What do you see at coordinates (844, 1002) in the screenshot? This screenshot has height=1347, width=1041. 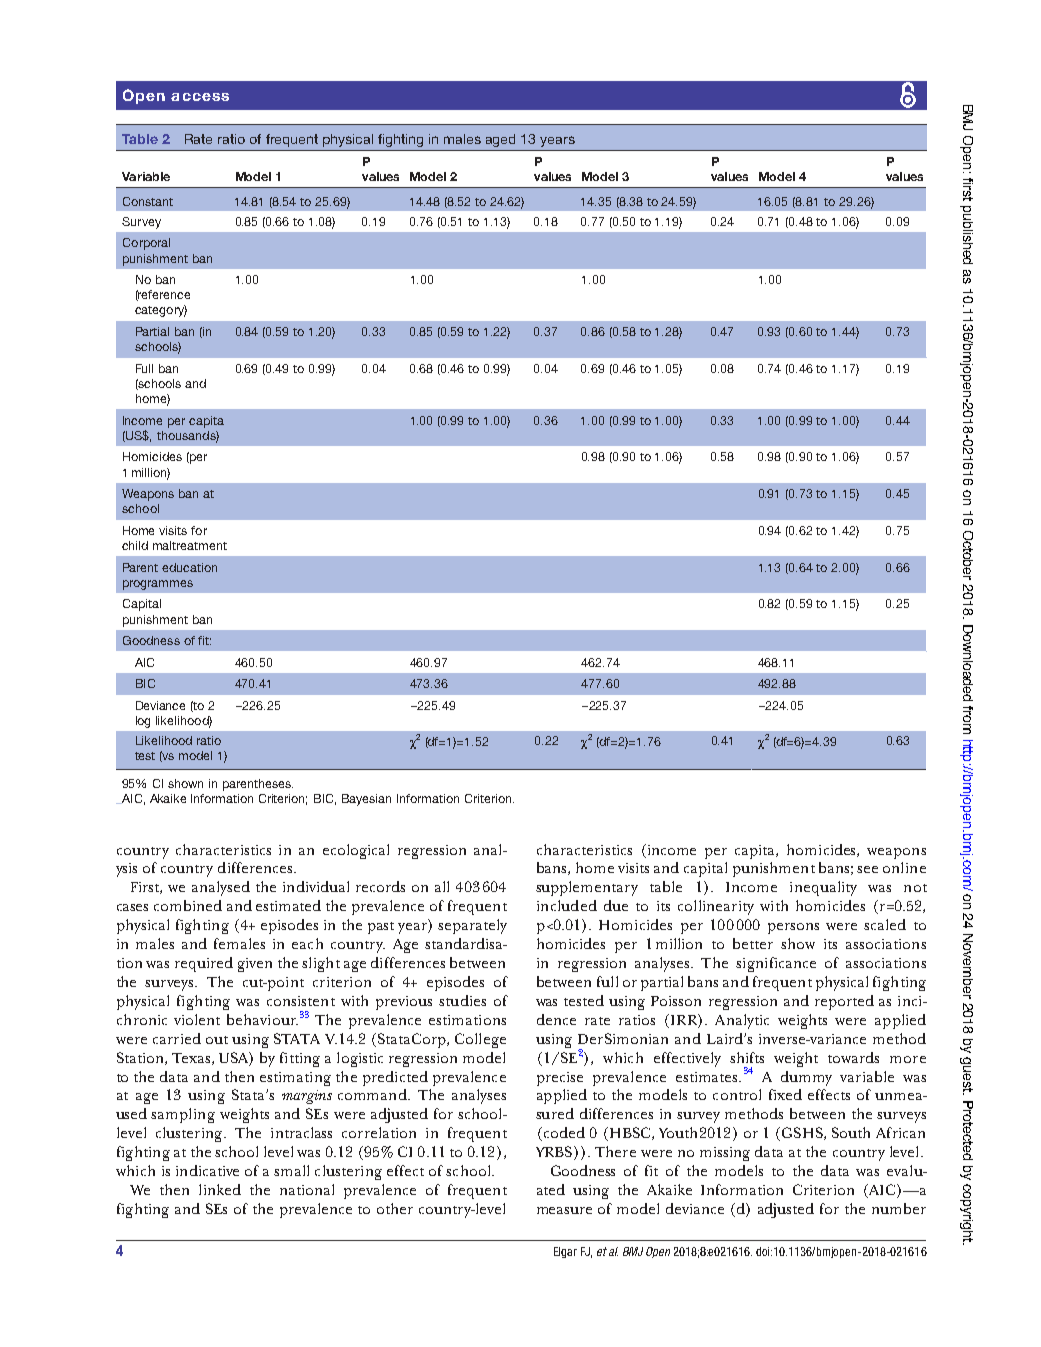 I see `reported` at bounding box center [844, 1002].
